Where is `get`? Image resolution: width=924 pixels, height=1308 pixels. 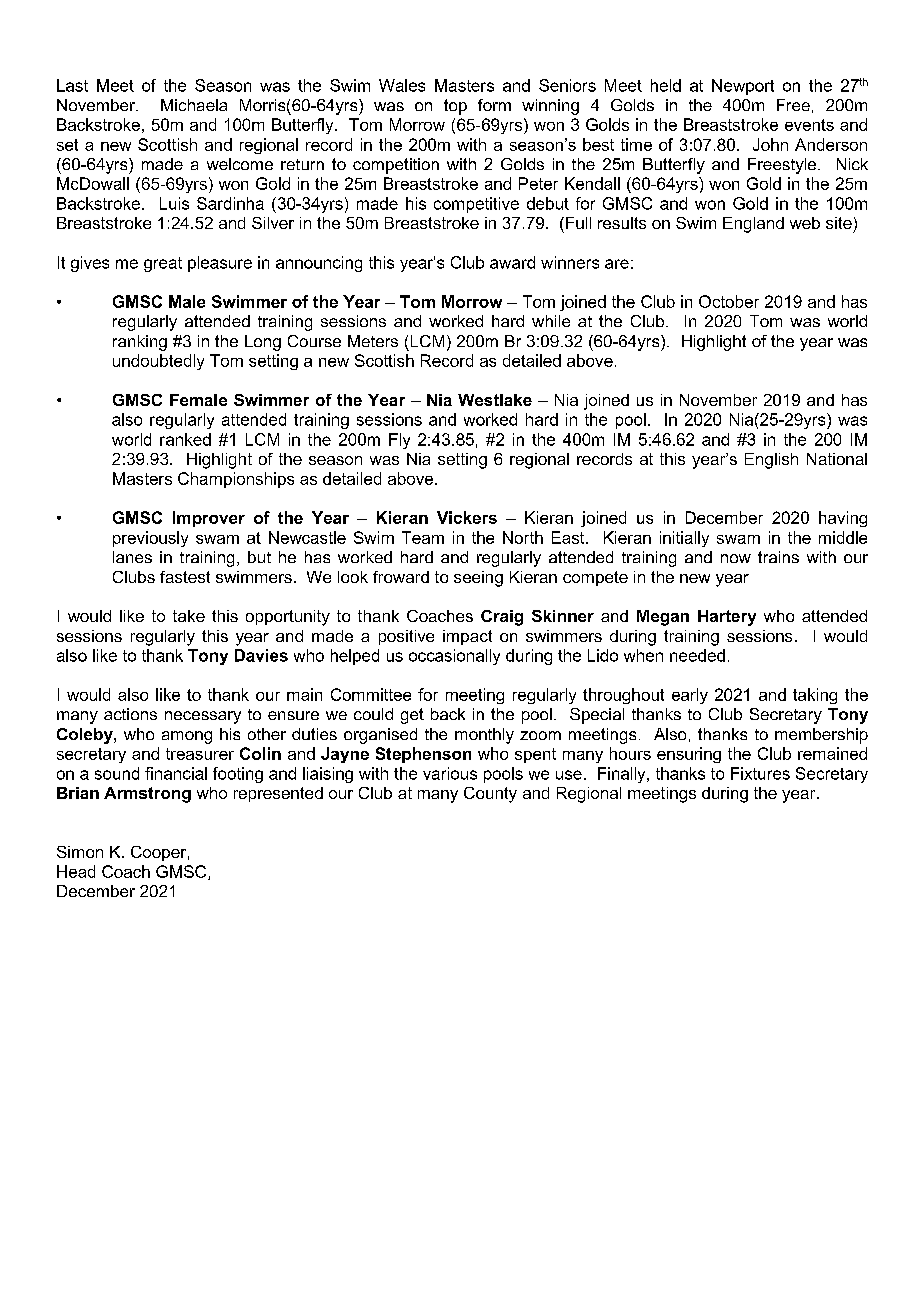
get is located at coordinates (412, 716).
